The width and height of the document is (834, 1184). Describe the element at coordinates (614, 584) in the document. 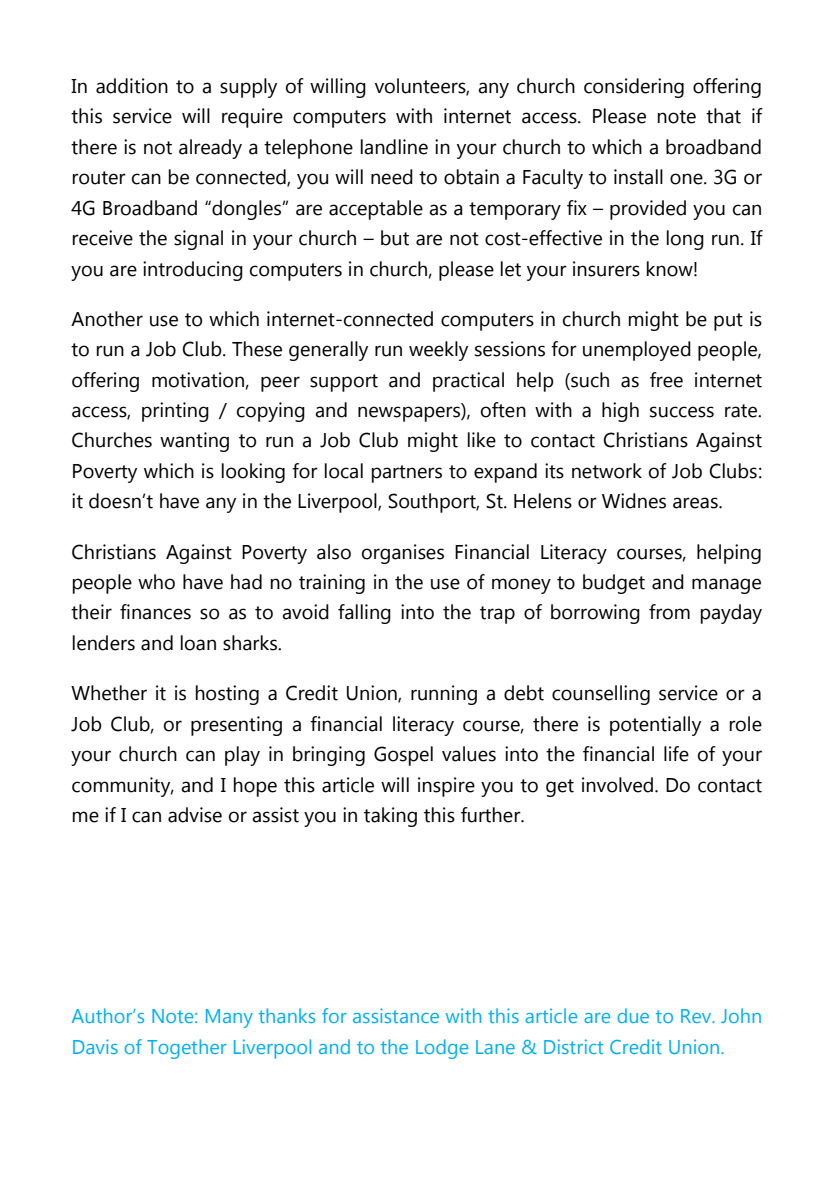

I see `budget` at that location.
